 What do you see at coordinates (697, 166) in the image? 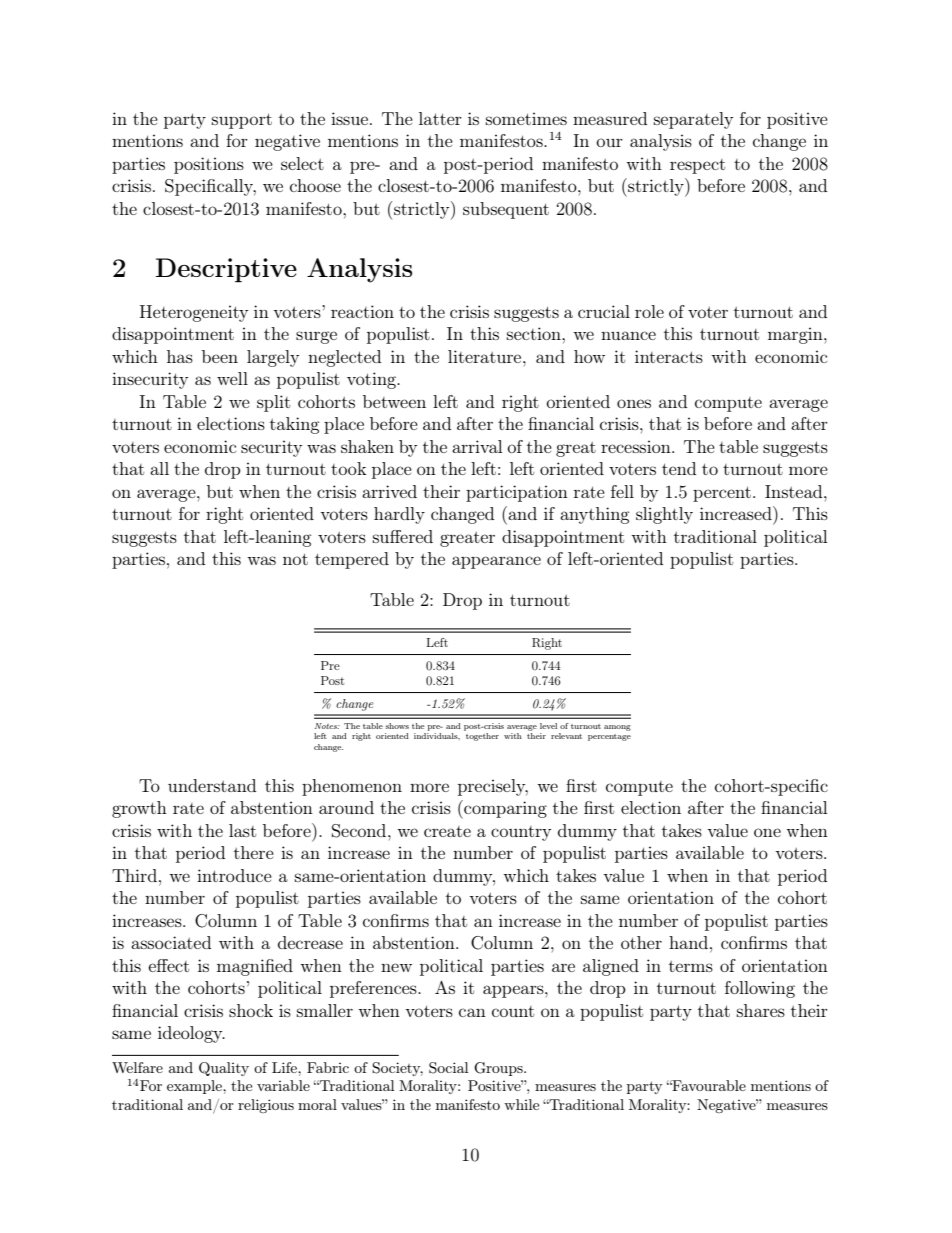
I see `respect` at bounding box center [697, 166].
